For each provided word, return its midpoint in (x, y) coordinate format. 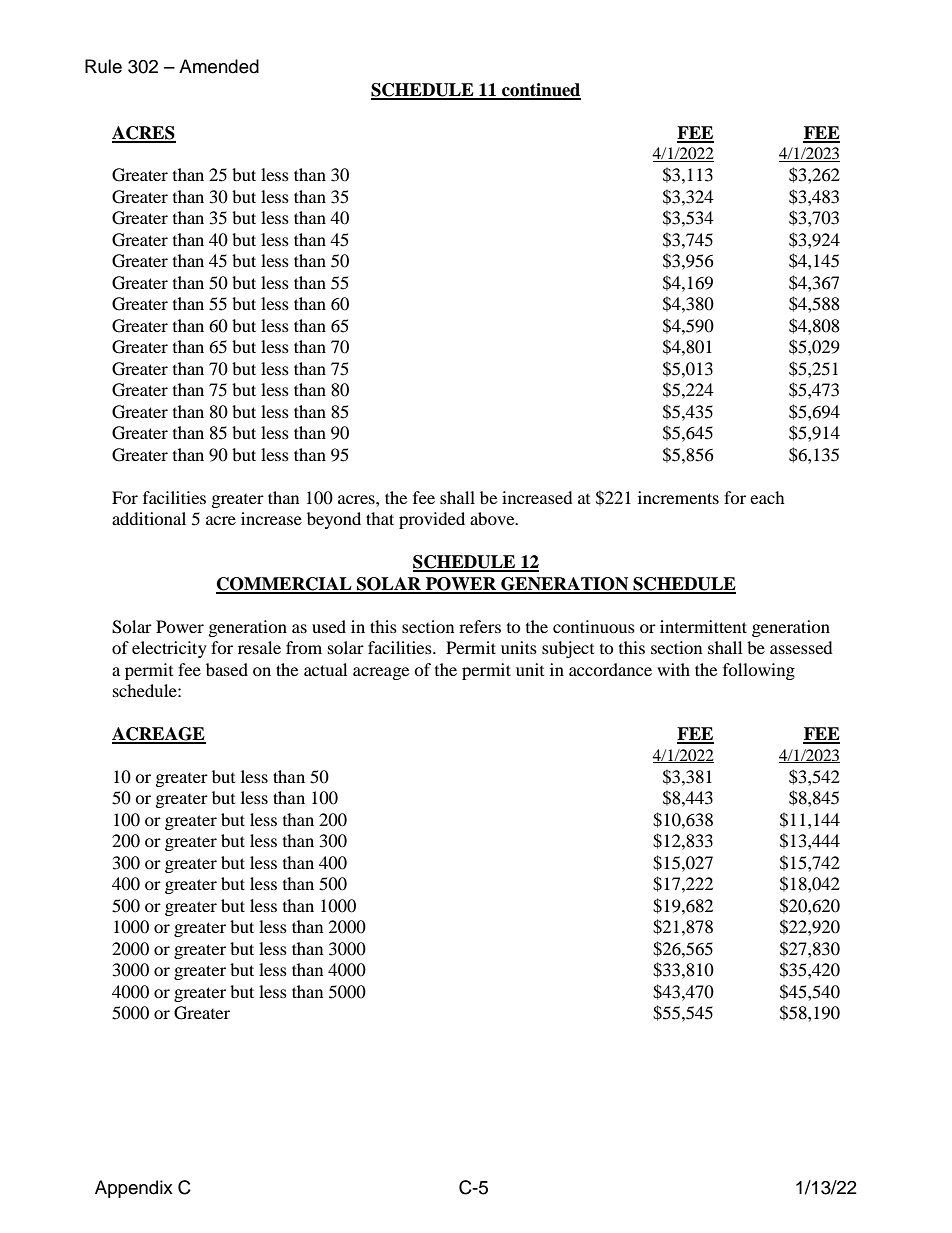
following (759, 671)
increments (678, 497)
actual (325, 669)
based (227, 669)
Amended (219, 66)
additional (149, 518)
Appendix (134, 1189)
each (767, 497)
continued (540, 91)
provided (432, 520)
